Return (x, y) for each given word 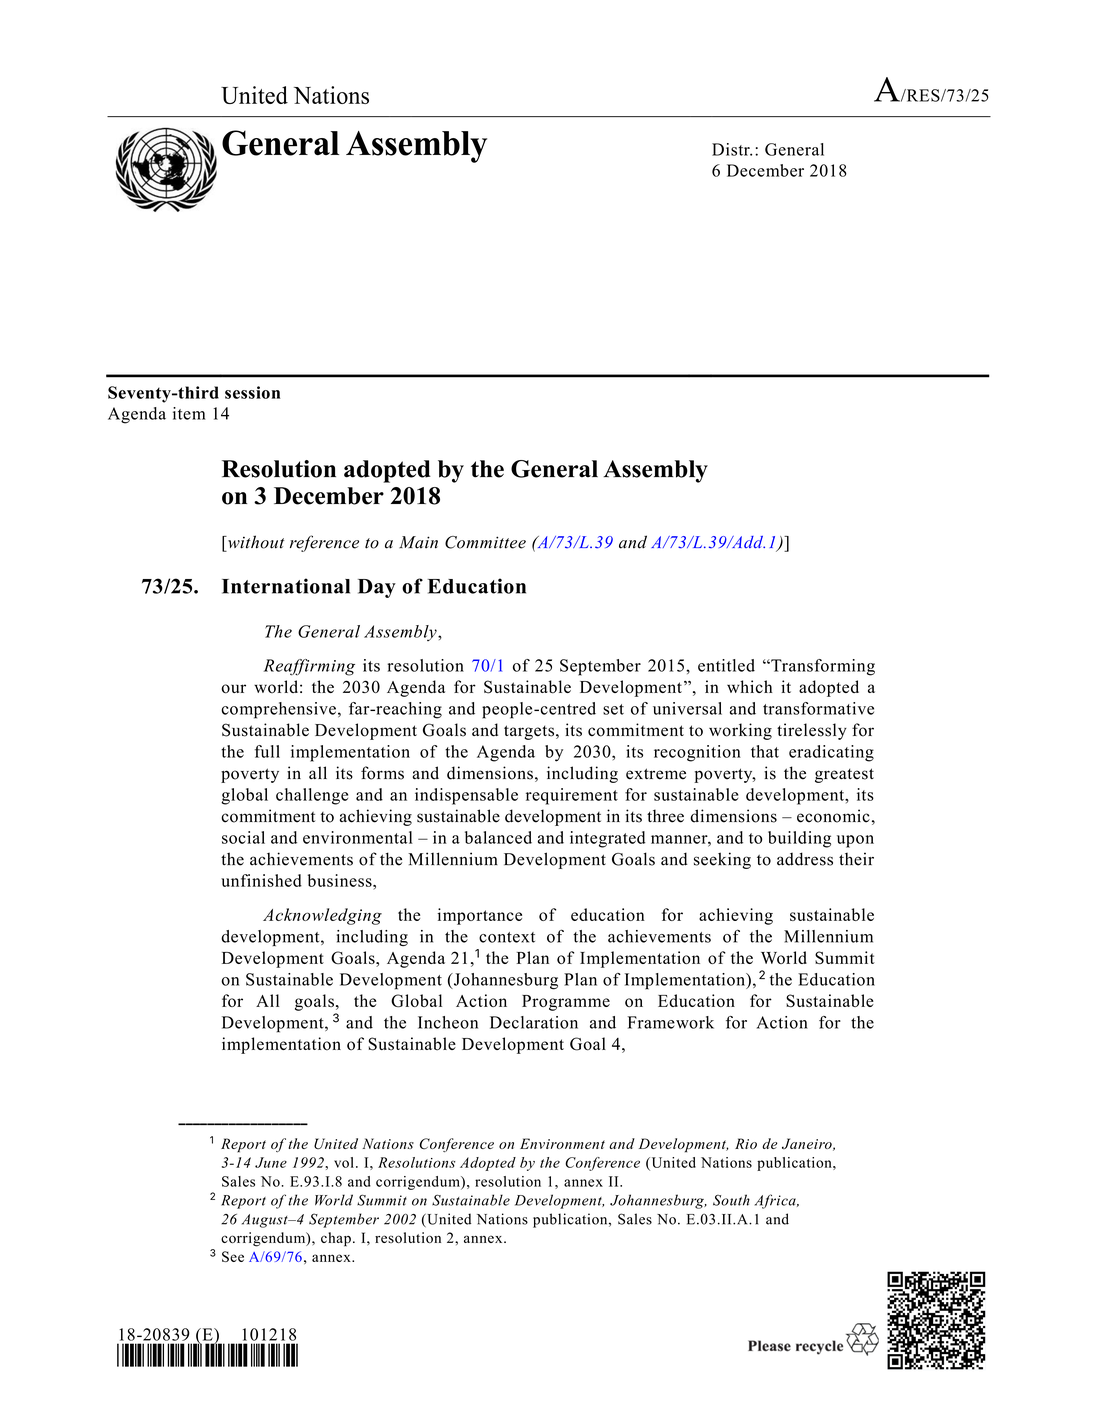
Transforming (822, 667)
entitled (726, 665)
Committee (485, 542)
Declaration (534, 1022)
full (267, 751)
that (765, 751)
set (613, 709)
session (252, 392)
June (271, 1162)
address (805, 859)
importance (479, 916)
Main (418, 542)
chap (336, 1239)
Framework (670, 1022)
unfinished (261, 880)
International (286, 586)
